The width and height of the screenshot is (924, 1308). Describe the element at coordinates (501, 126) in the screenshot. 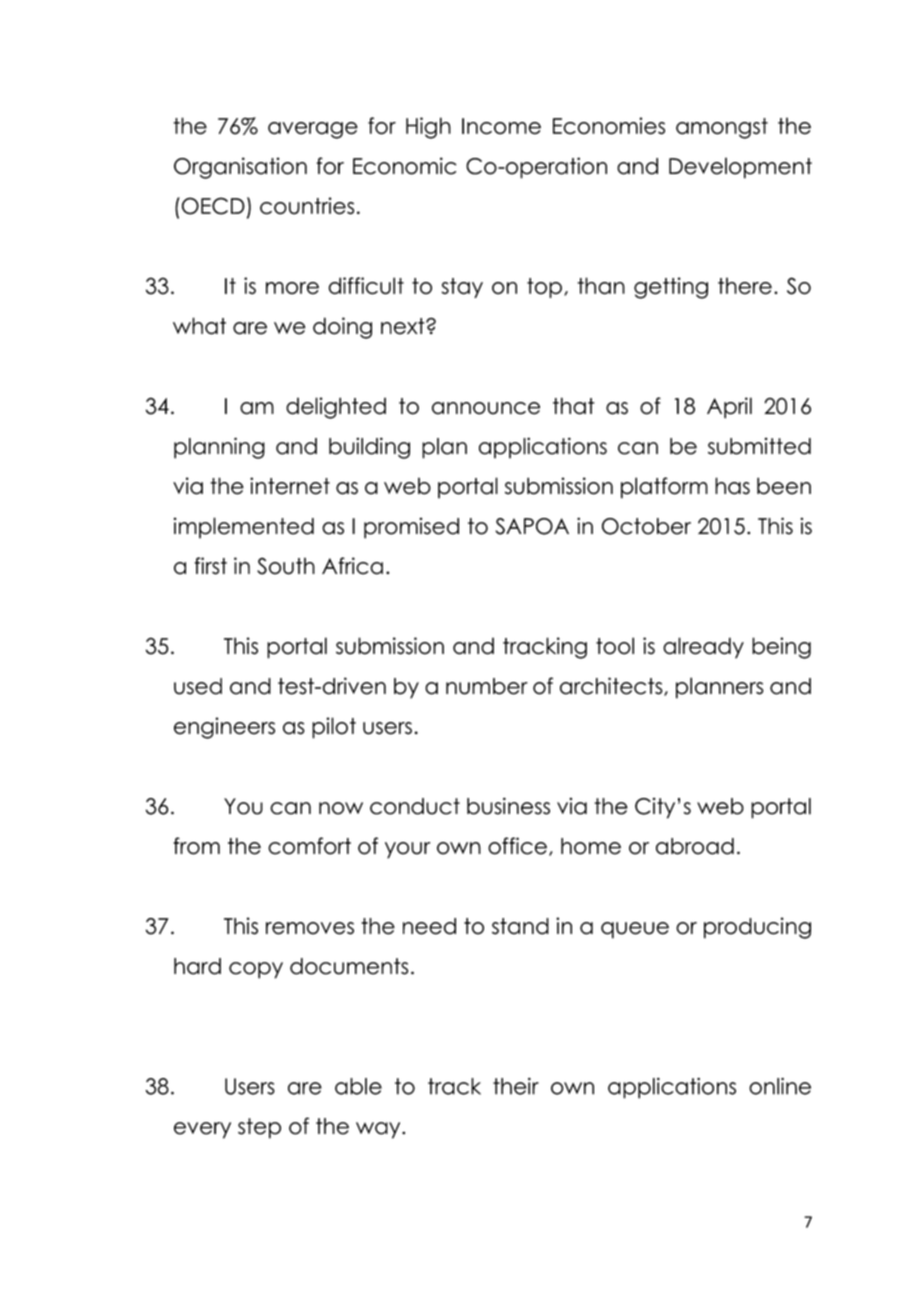

I see `Income` at that location.
